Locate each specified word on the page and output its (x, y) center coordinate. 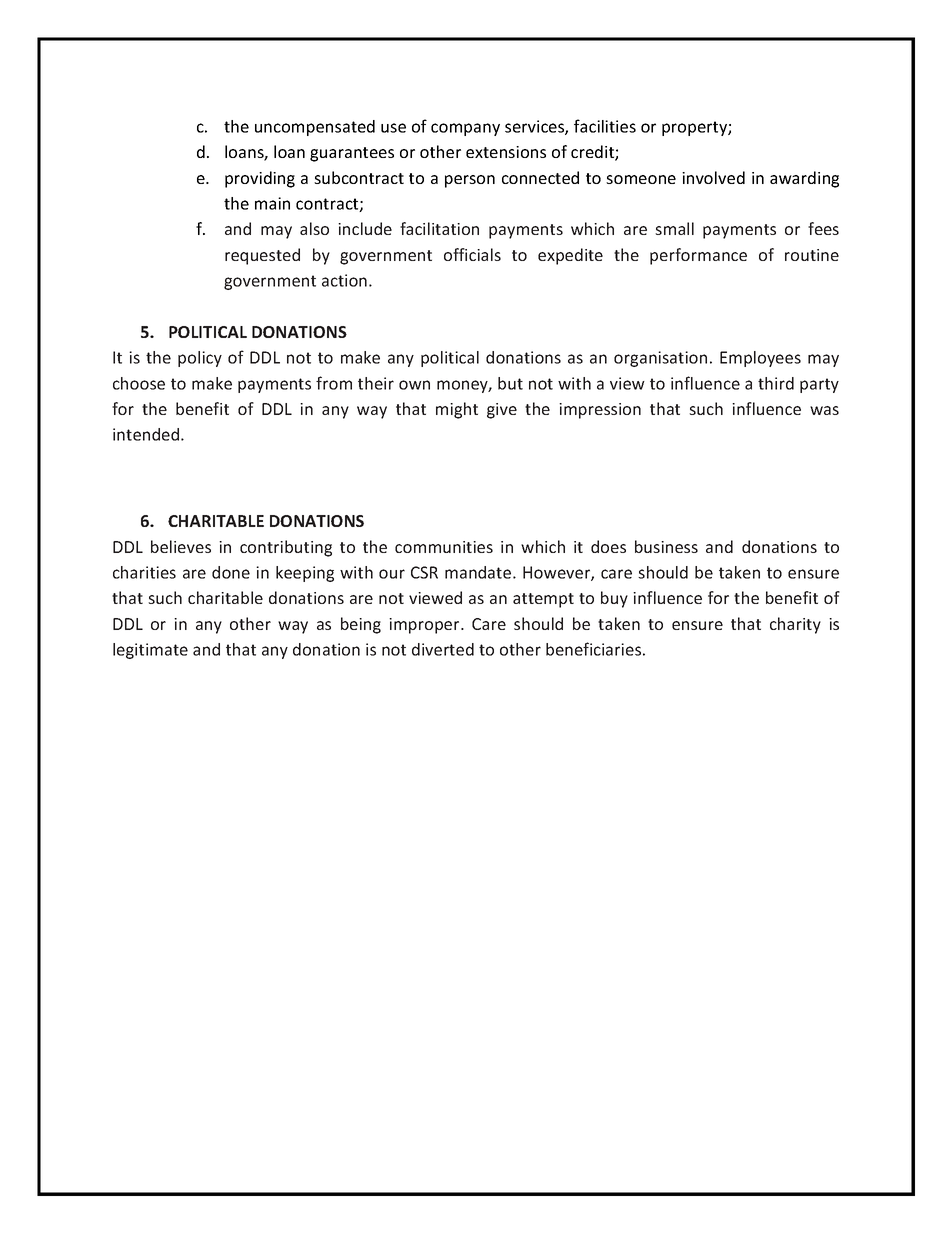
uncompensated (315, 128)
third (776, 383)
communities (444, 547)
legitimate (150, 651)
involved (713, 177)
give (502, 411)
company (465, 129)
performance (698, 256)
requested (262, 256)
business (666, 546)
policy (200, 359)
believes (181, 546)
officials (472, 254)
